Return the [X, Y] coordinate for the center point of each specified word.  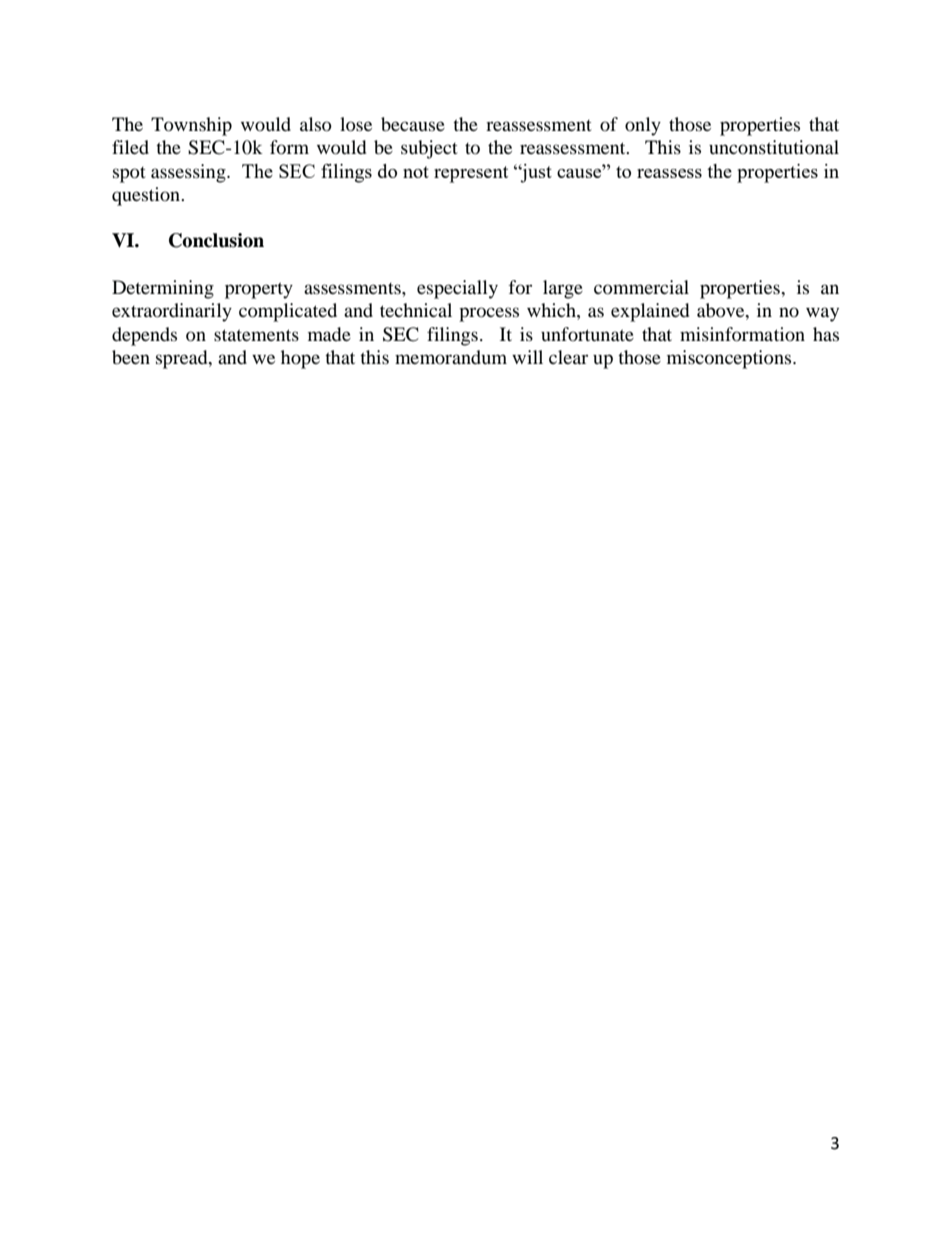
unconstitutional [774, 147]
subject [429, 149]
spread [183, 359]
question [147, 196]
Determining [163, 289]
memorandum [451, 357]
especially [457, 289]
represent [471, 174]
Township [191, 126]
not [416, 172]
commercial [641, 287]
